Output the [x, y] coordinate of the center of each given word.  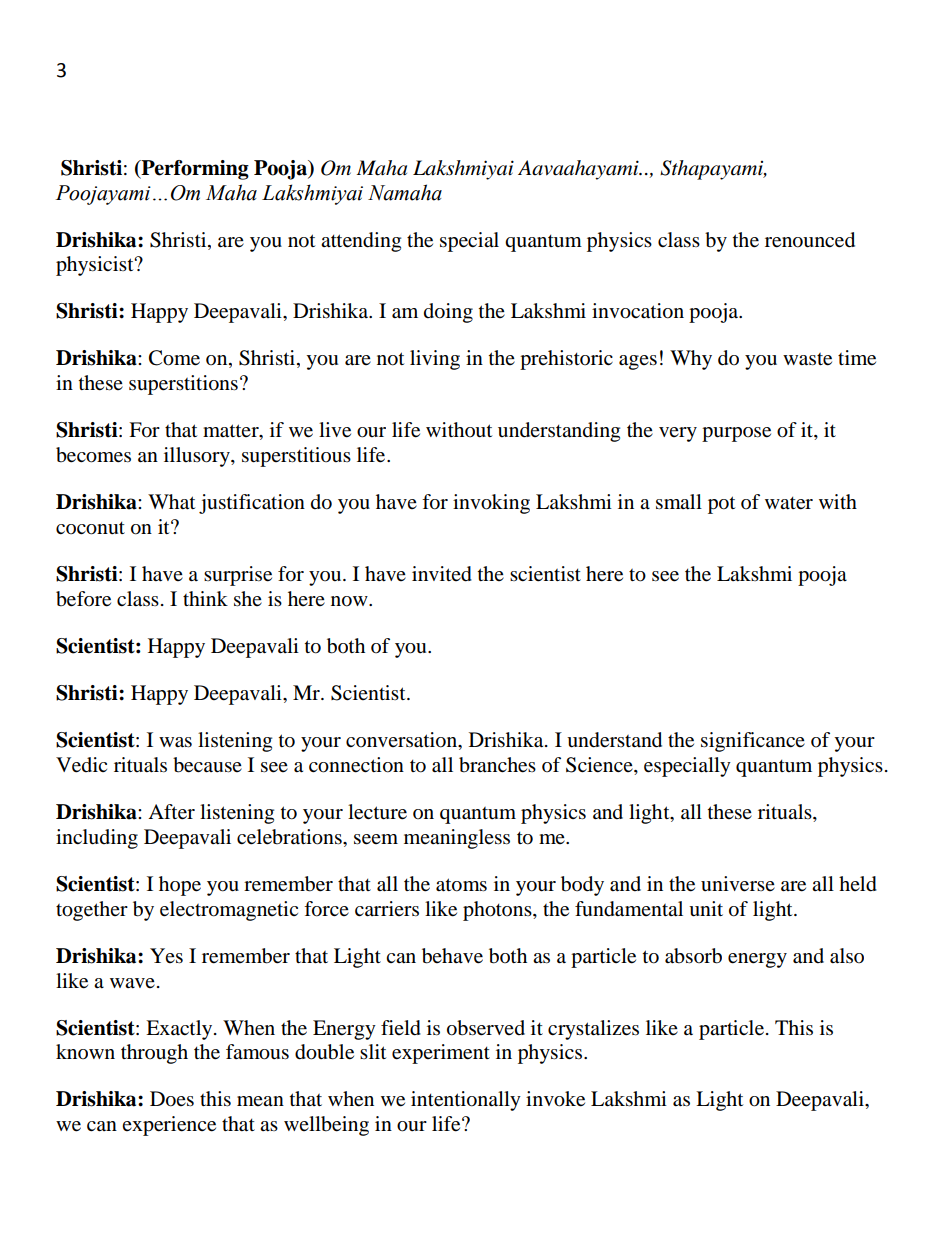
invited [442, 574]
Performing [194, 170]
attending [361, 242]
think [205, 598]
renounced [810, 240]
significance [753, 742]
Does [172, 1099]
